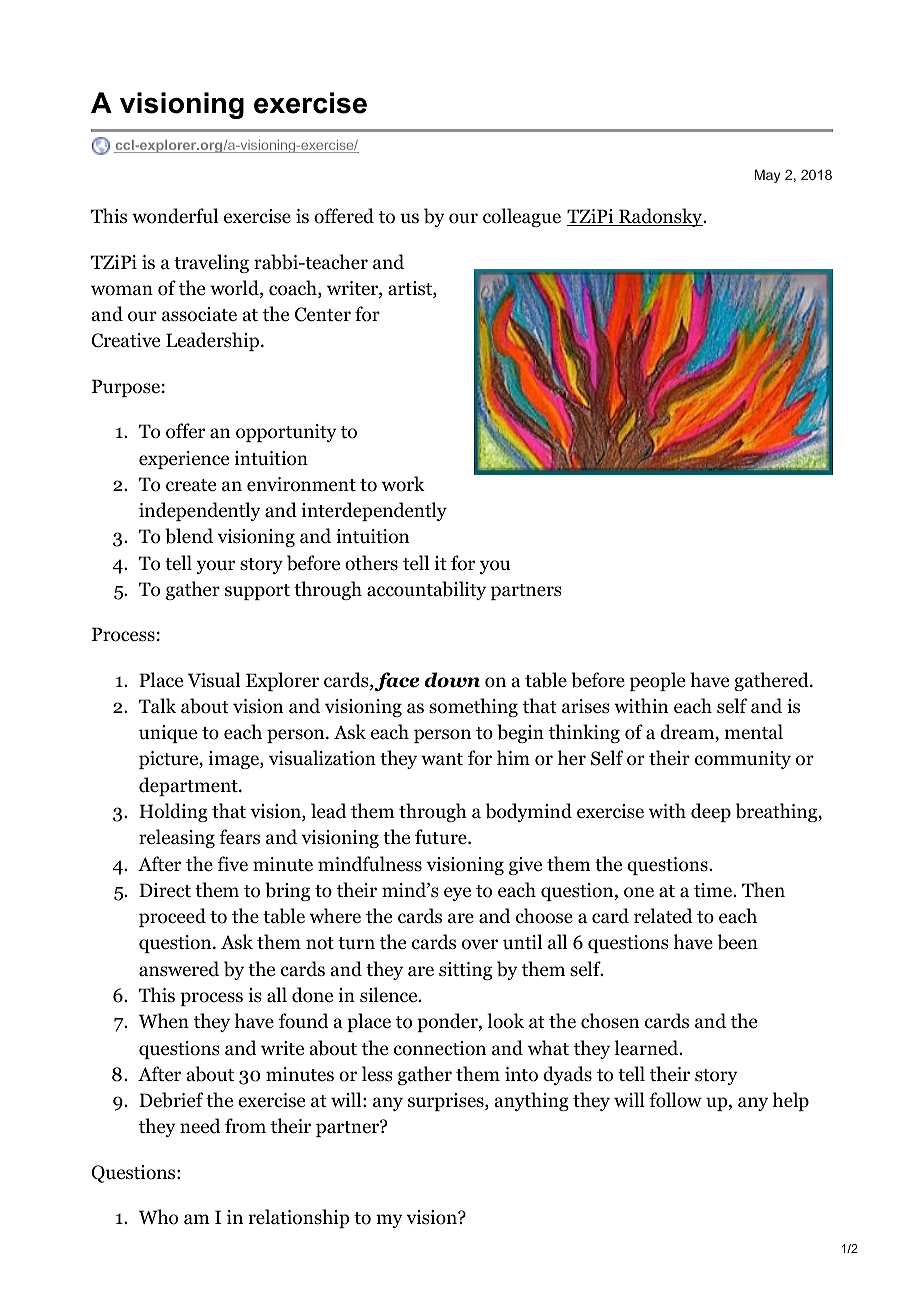  I want to click on colleague, so click(522, 217).
